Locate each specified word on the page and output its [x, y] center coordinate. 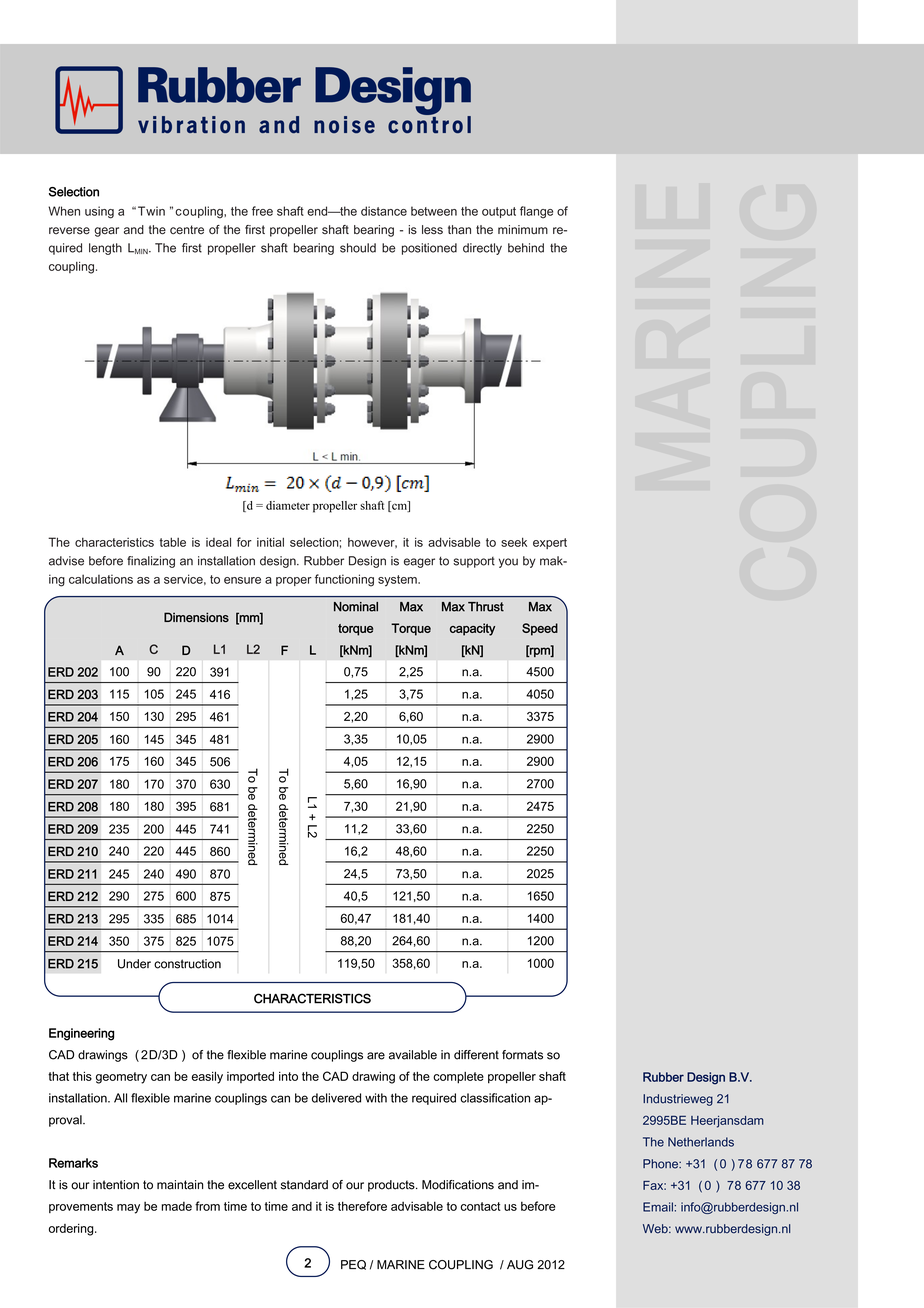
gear [106, 232]
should [358, 248]
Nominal [356, 607]
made [176, 1206]
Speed [540, 629]
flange [536, 212]
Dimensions [196, 617]
